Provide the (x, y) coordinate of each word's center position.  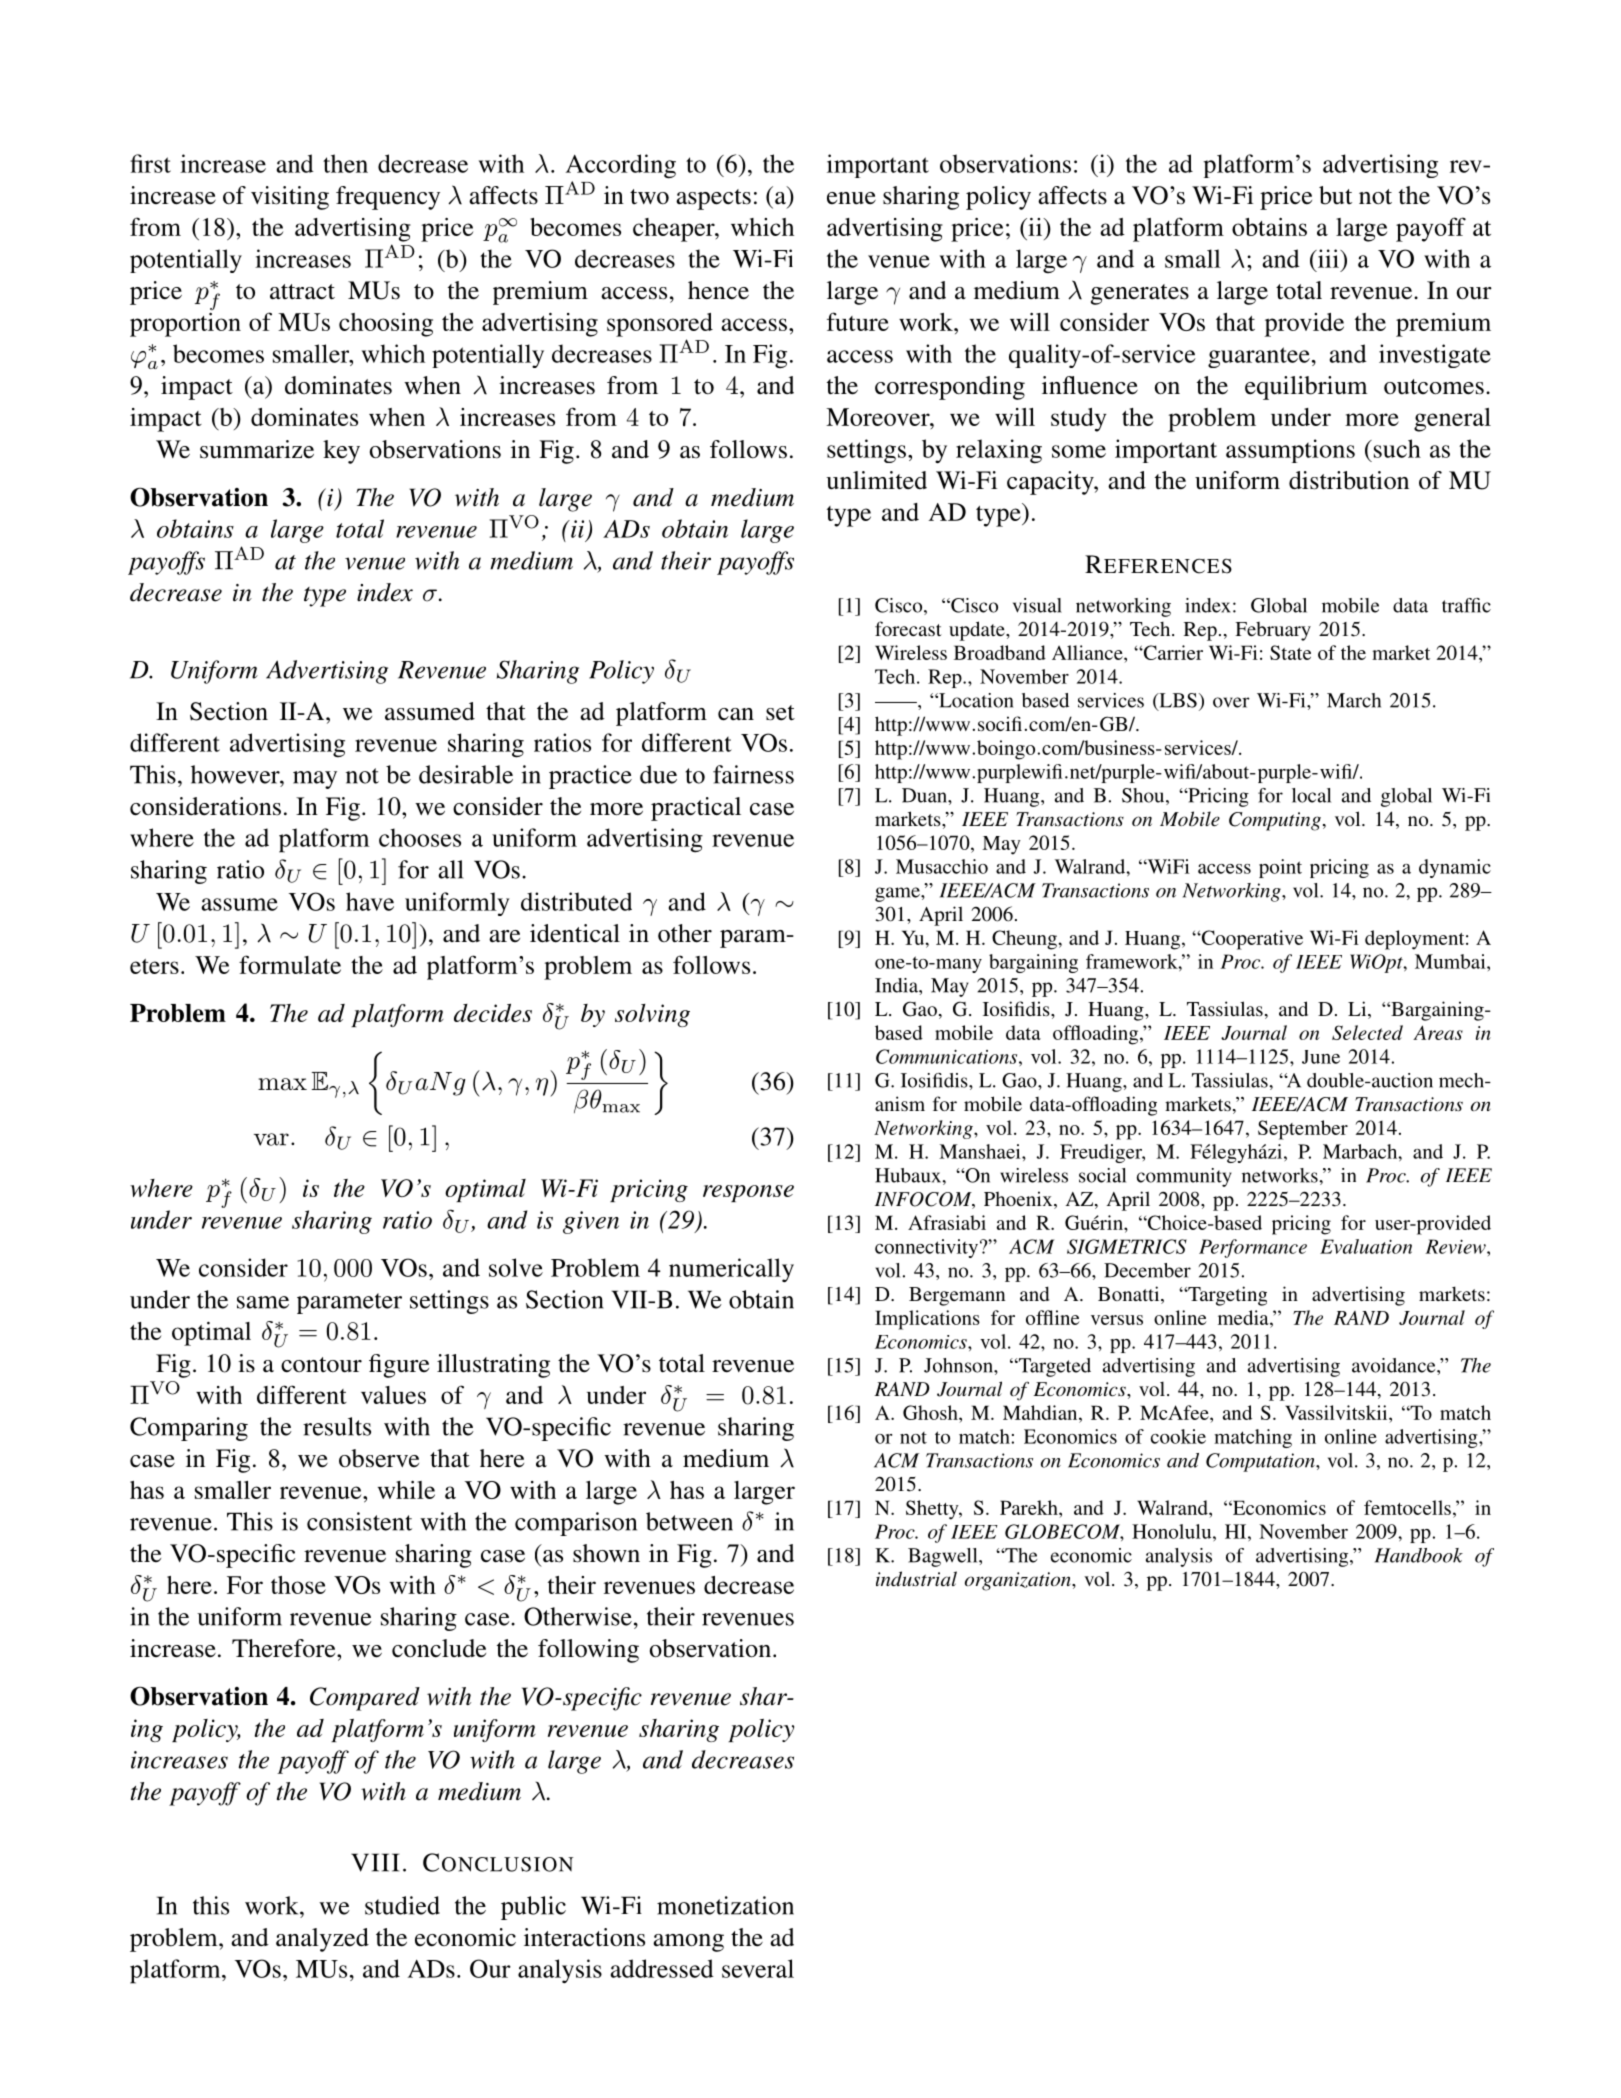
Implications (927, 1320)
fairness (753, 774)
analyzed (322, 1940)
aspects (713, 199)
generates (1140, 294)
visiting (290, 198)
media (1244, 1317)
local (1311, 795)
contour (321, 1365)
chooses (420, 837)
